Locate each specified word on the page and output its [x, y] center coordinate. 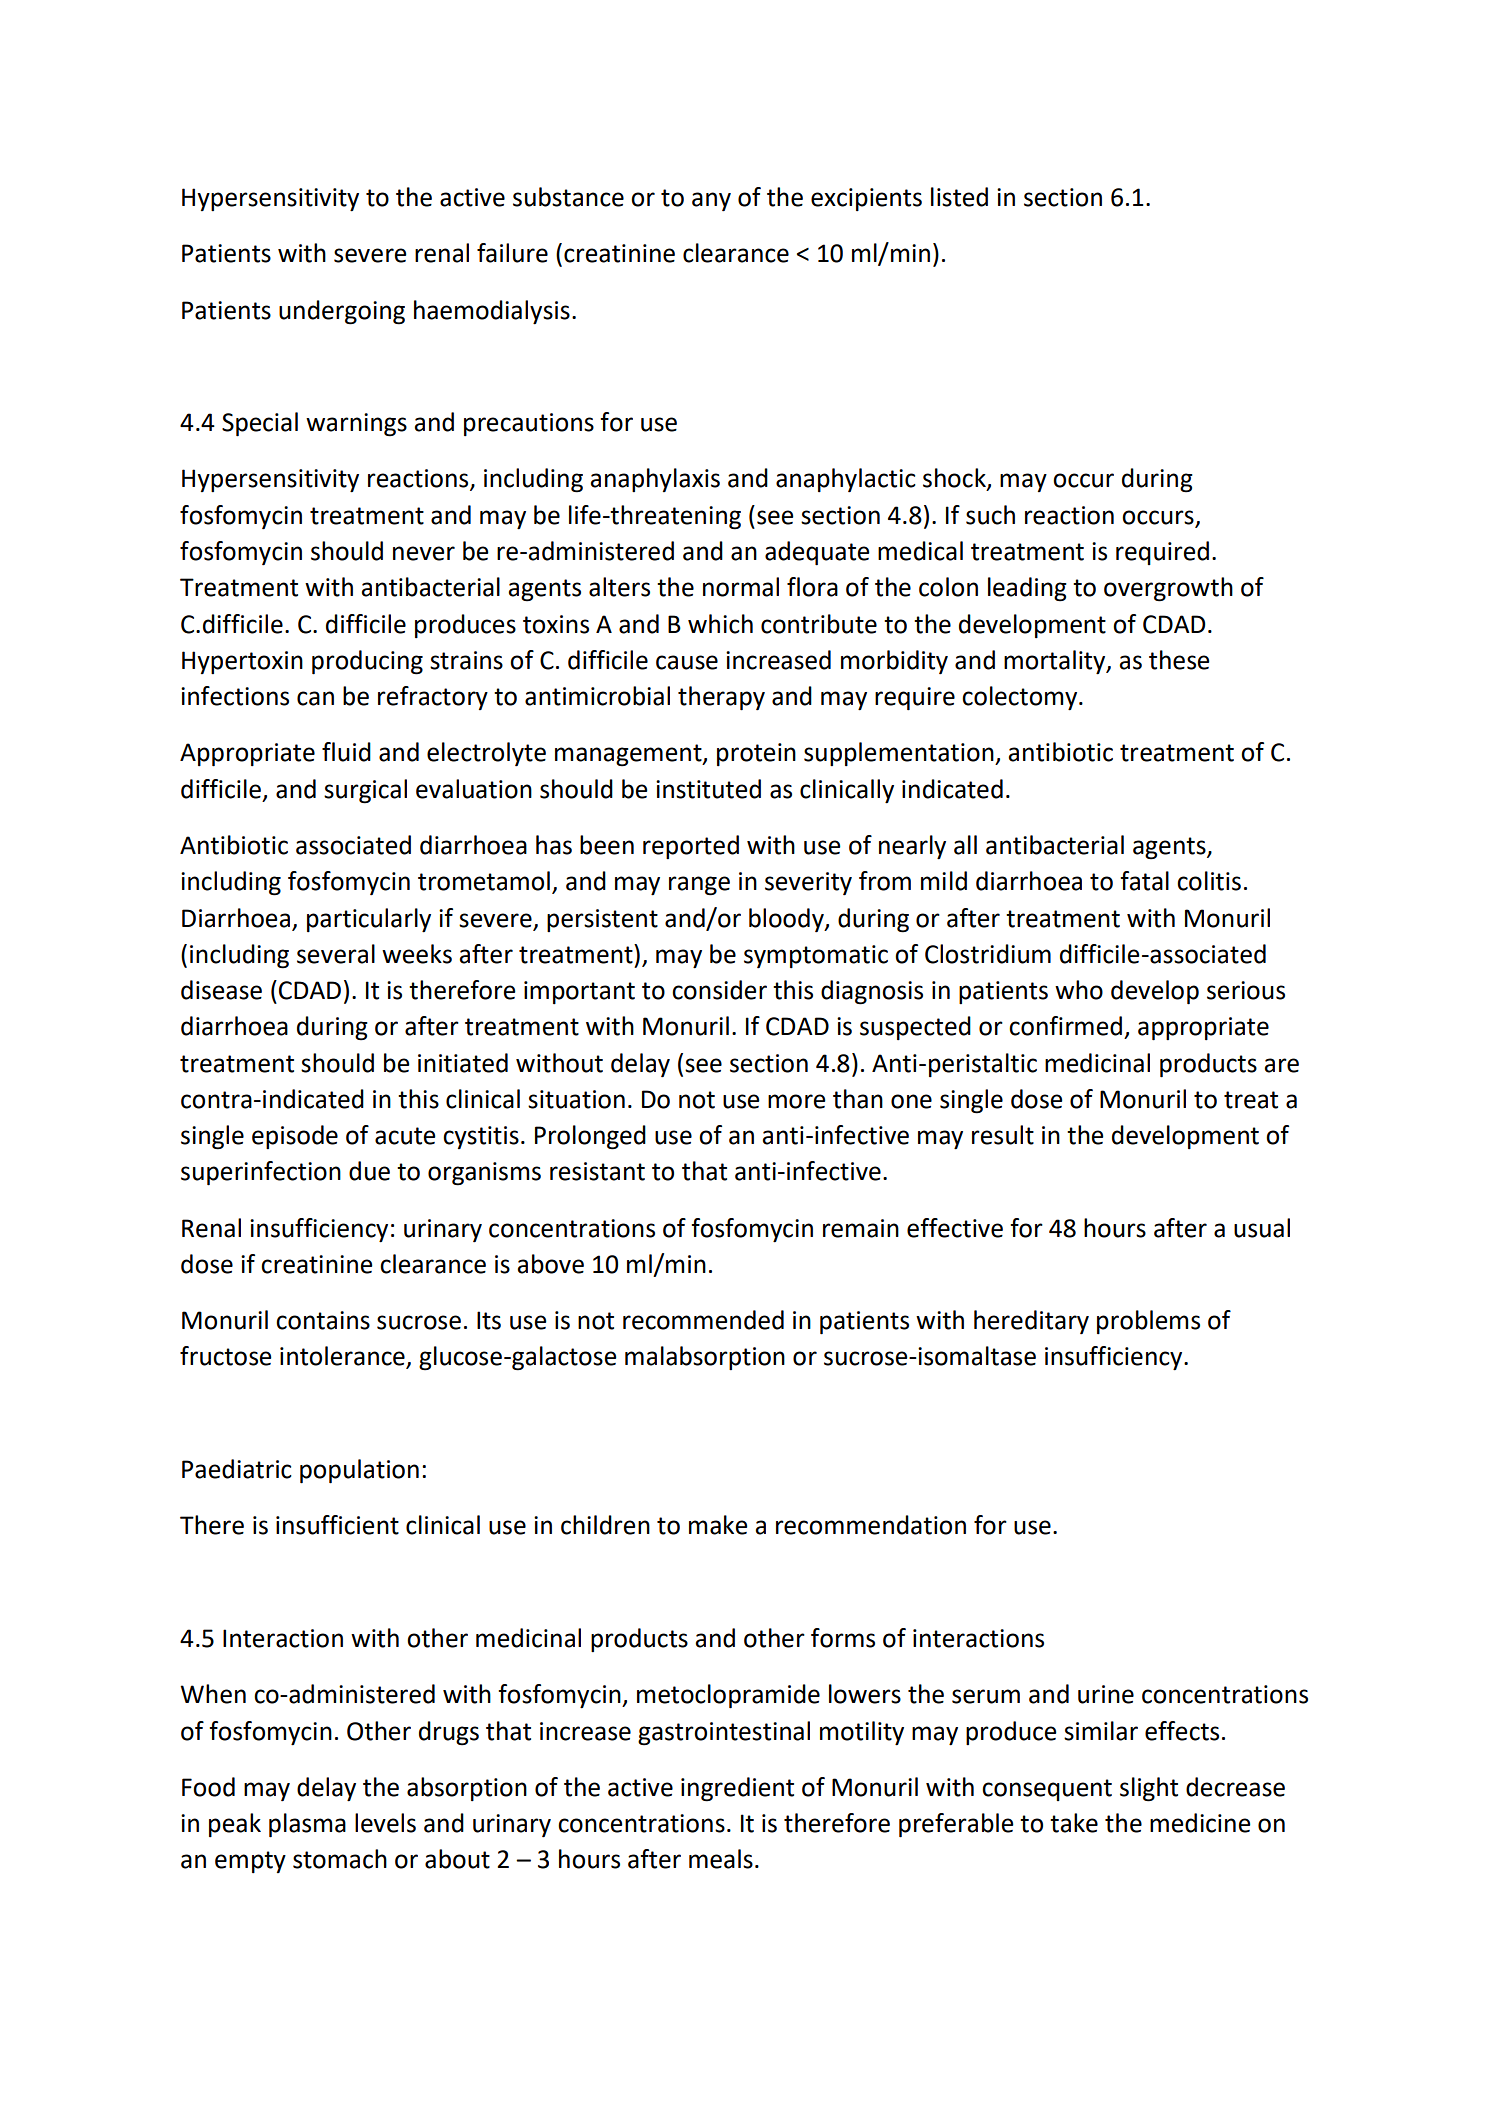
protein [756, 754]
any [711, 201]
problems [1148, 1322]
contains [323, 1320]
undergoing [342, 312]
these [1179, 660]
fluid [346, 752]
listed [959, 197]
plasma [307, 1825]
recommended [703, 1320]
